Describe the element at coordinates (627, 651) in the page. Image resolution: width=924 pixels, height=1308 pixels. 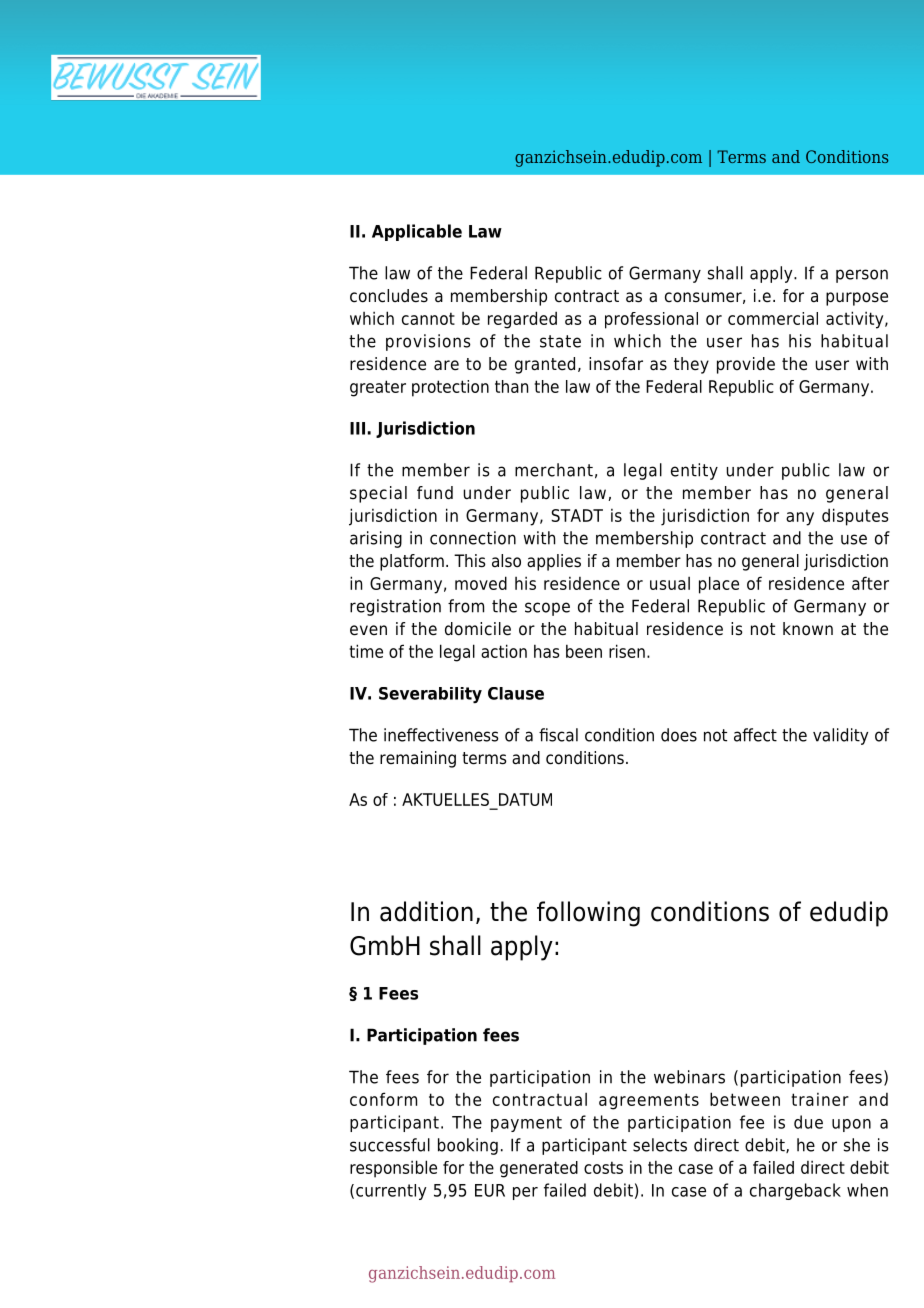
I see `risen` at that location.
